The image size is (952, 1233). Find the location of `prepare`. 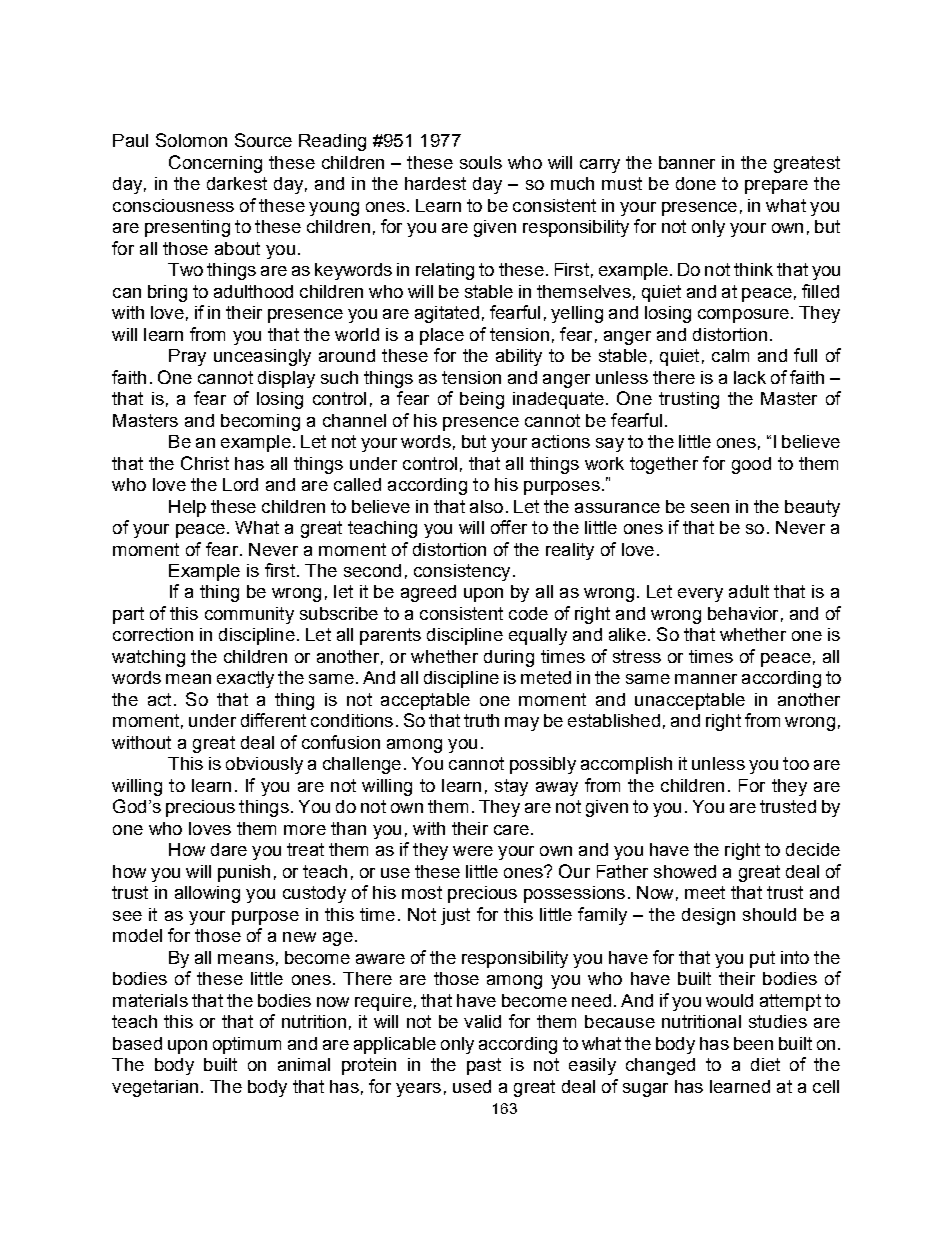

prepare is located at coordinates (776, 187).
